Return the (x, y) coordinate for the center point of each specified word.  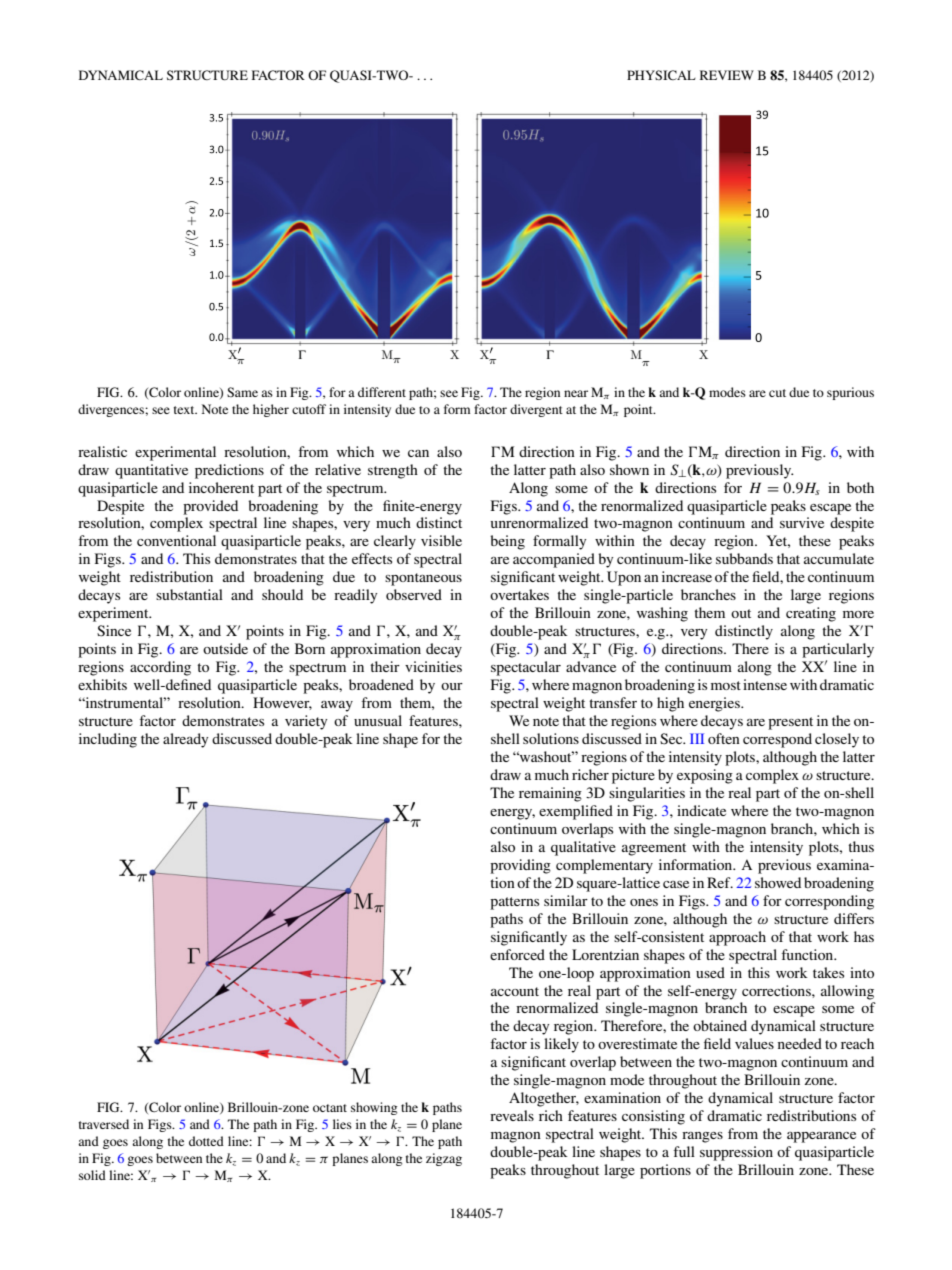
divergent (536, 410)
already (185, 740)
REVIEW (727, 75)
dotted (206, 1141)
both (860, 487)
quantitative (151, 471)
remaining (550, 794)
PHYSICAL (661, 75)
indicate (701, 810)
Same (242, 392)
